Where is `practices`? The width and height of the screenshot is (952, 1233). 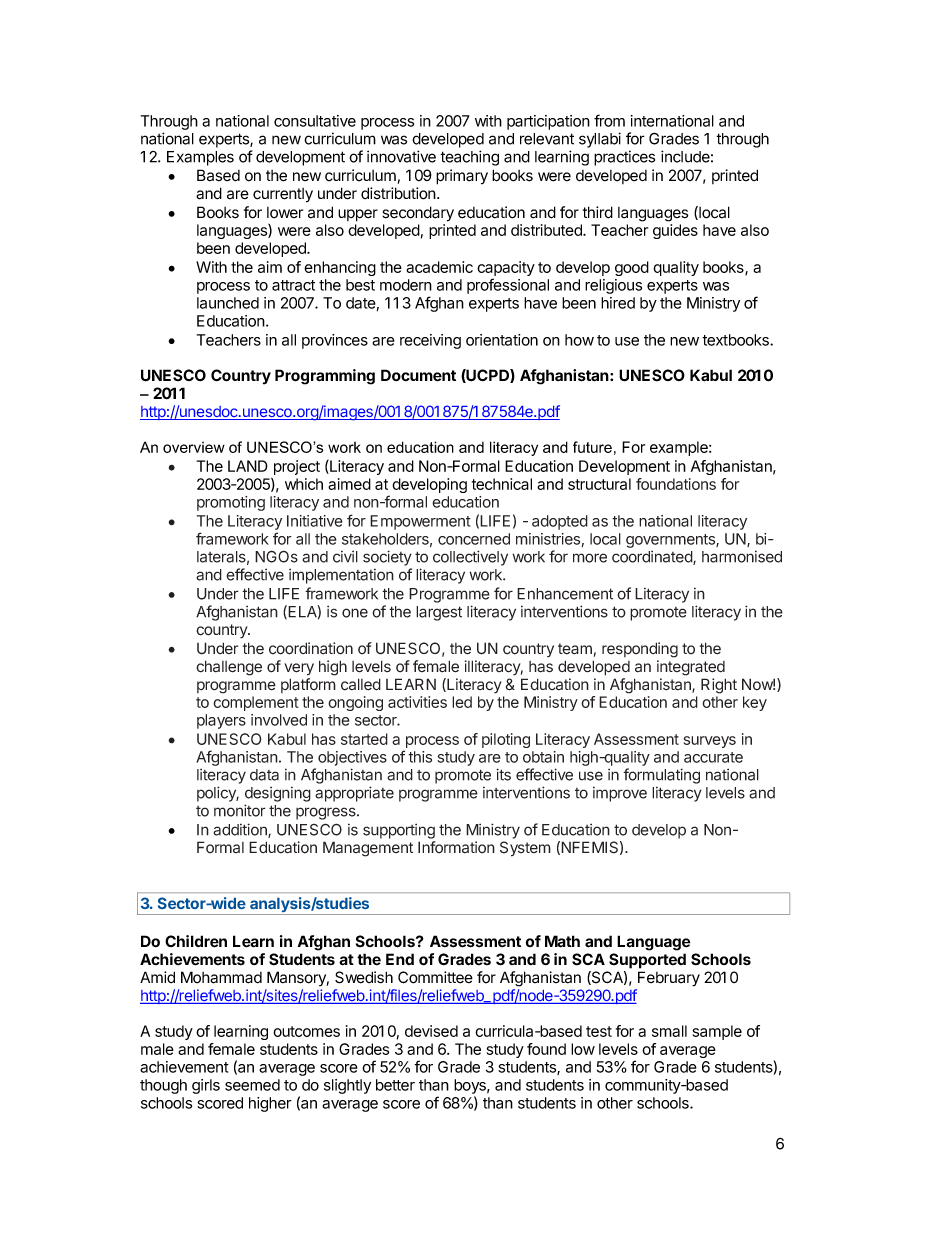
practices is located at coordinates (624, 158).
